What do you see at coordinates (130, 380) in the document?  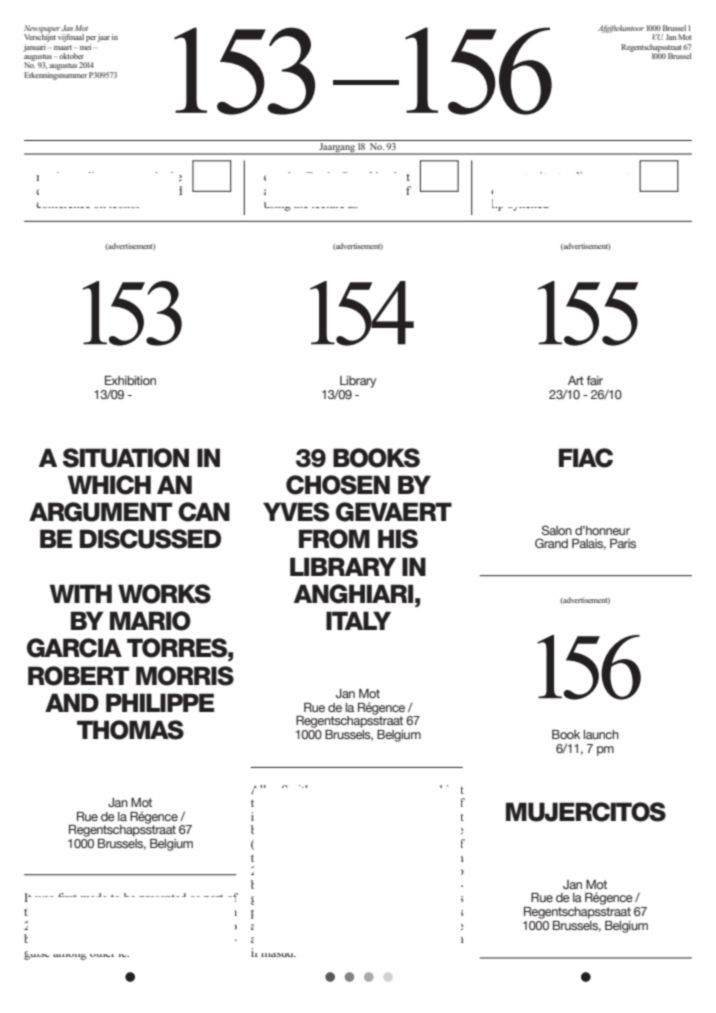 I see `Exhibition` at bounding box center [130, 380].
